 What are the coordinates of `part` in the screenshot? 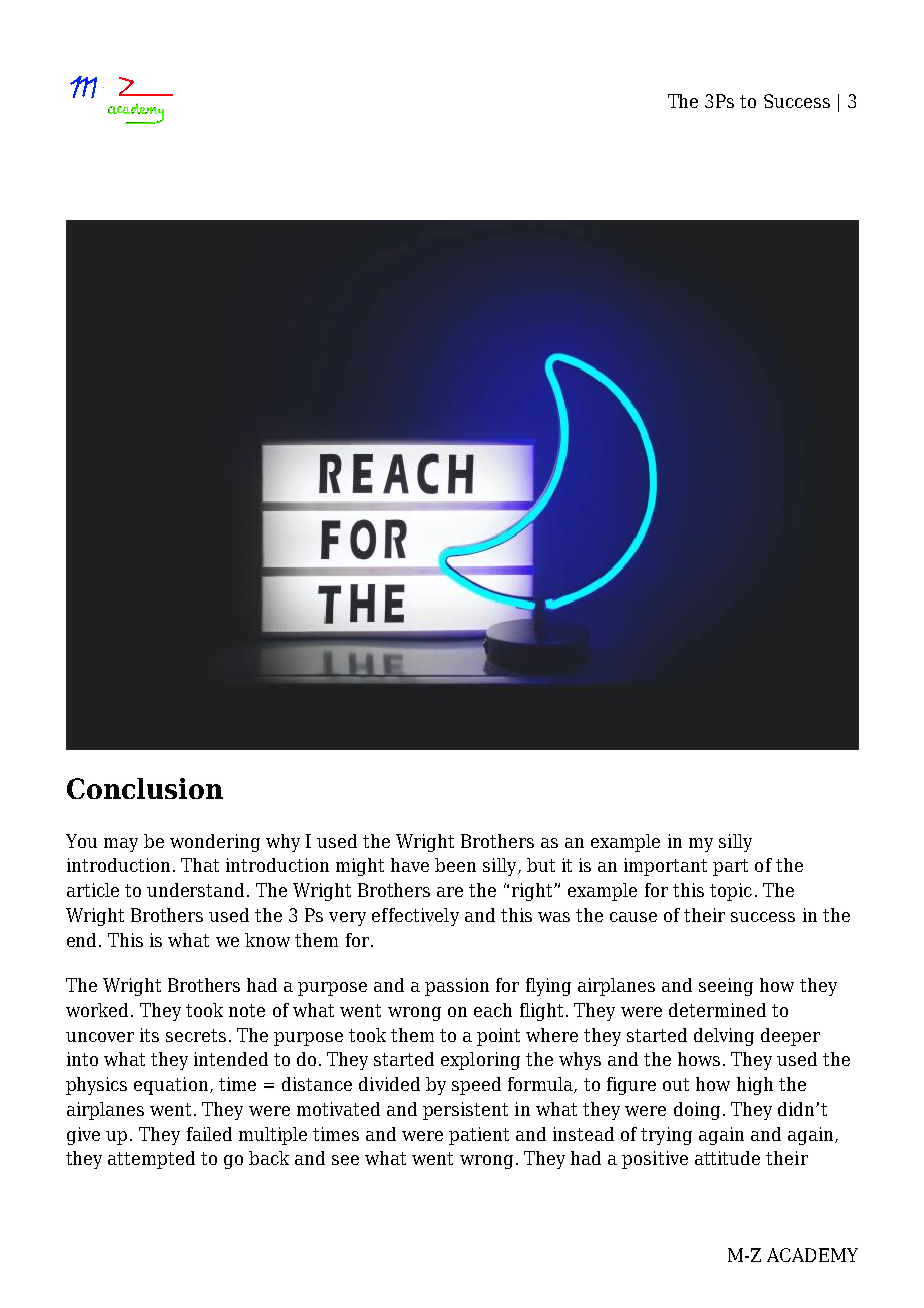 It's located at (730, 867).
